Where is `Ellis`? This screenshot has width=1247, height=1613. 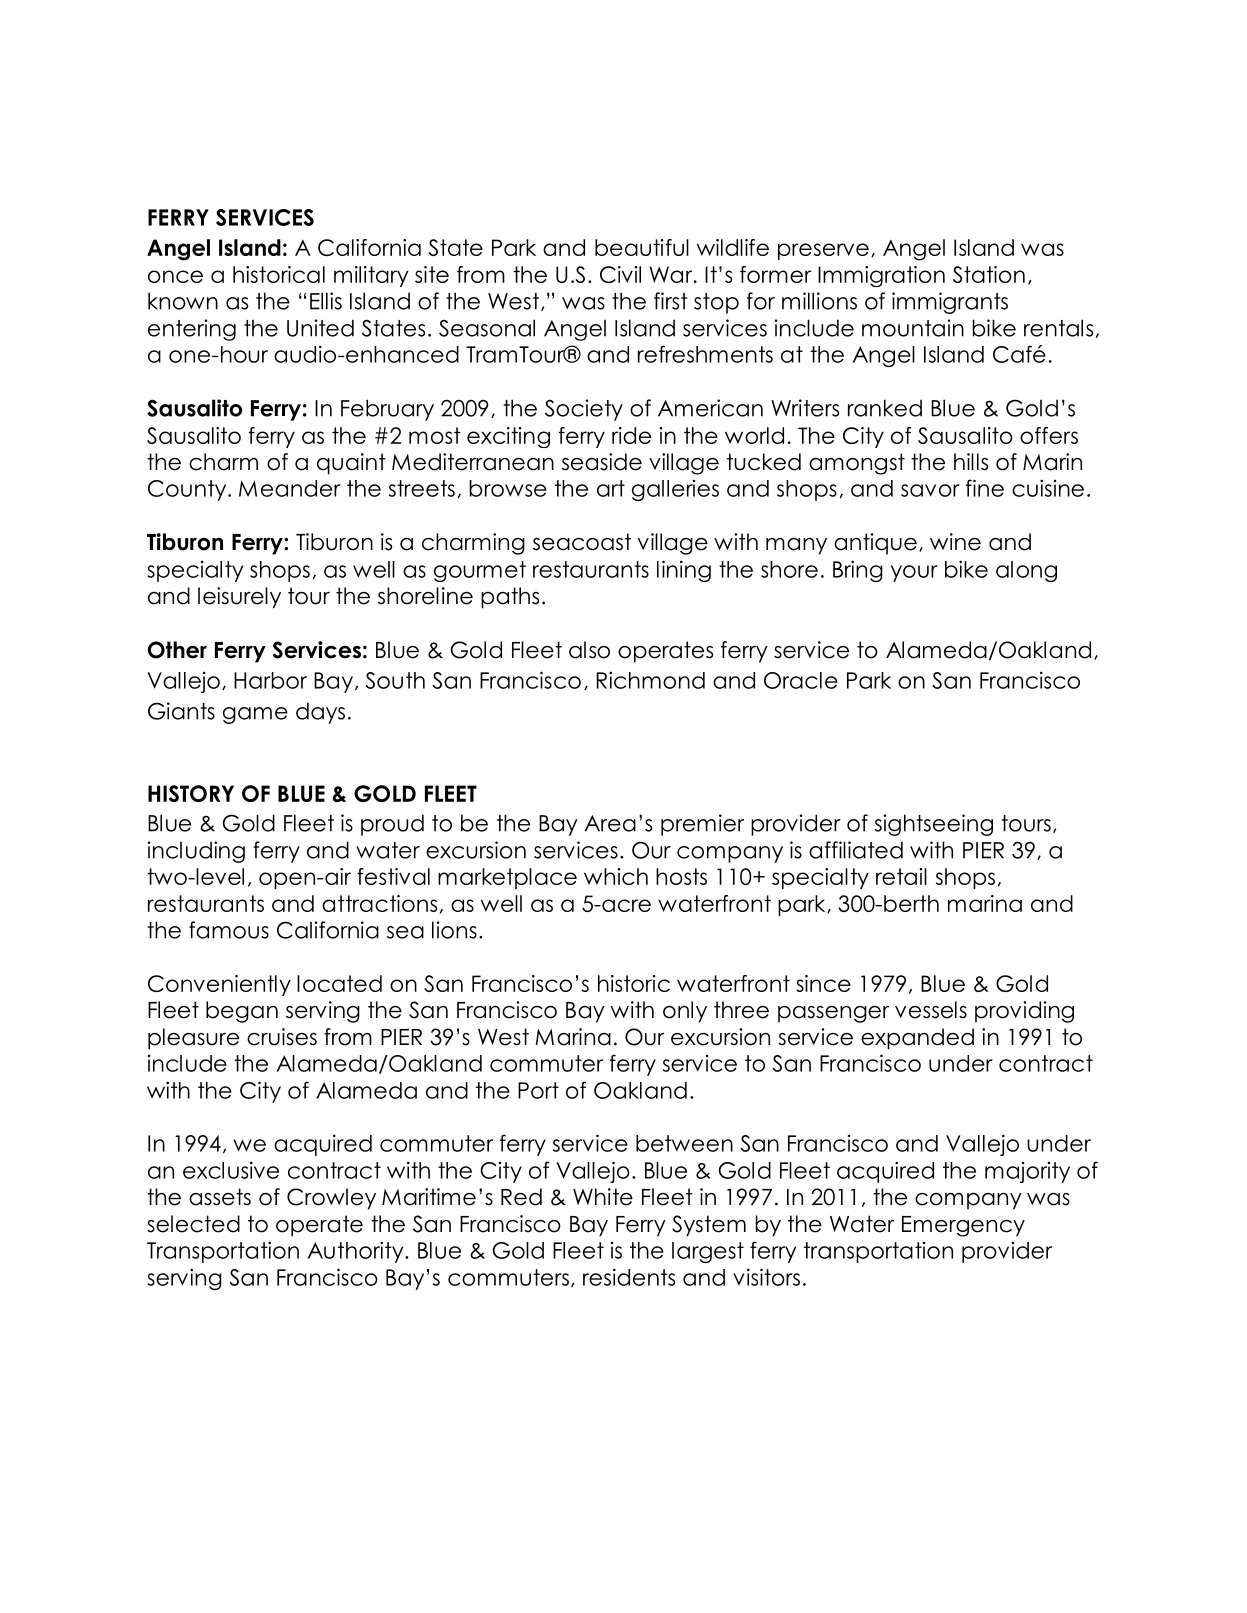
Ellis is located at coordinates (326, 301).
